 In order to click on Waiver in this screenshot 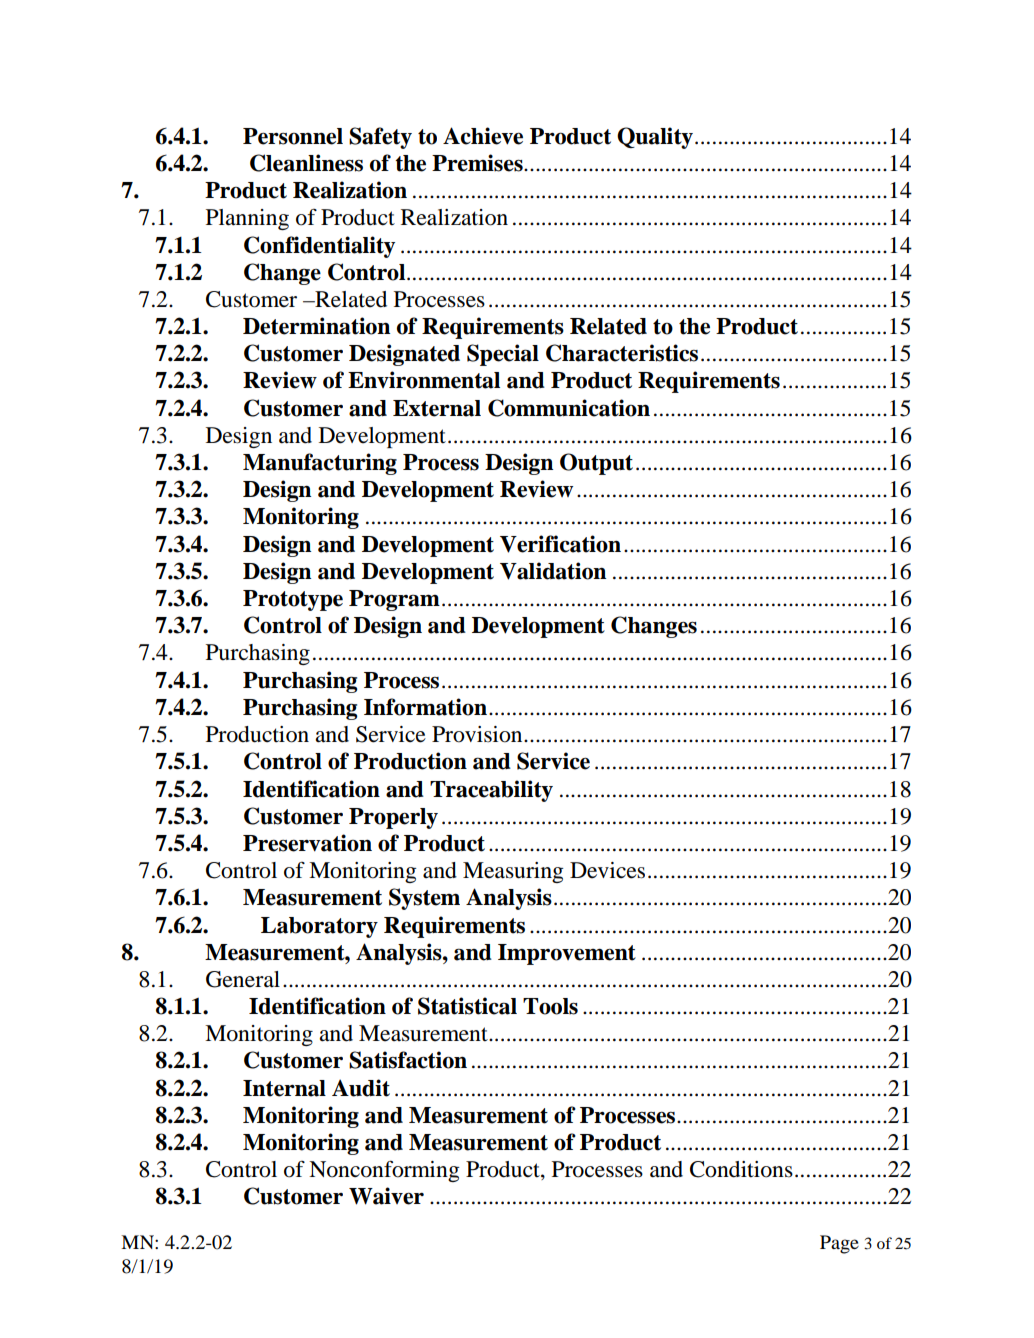, I will do `click(386, 1196)`.
